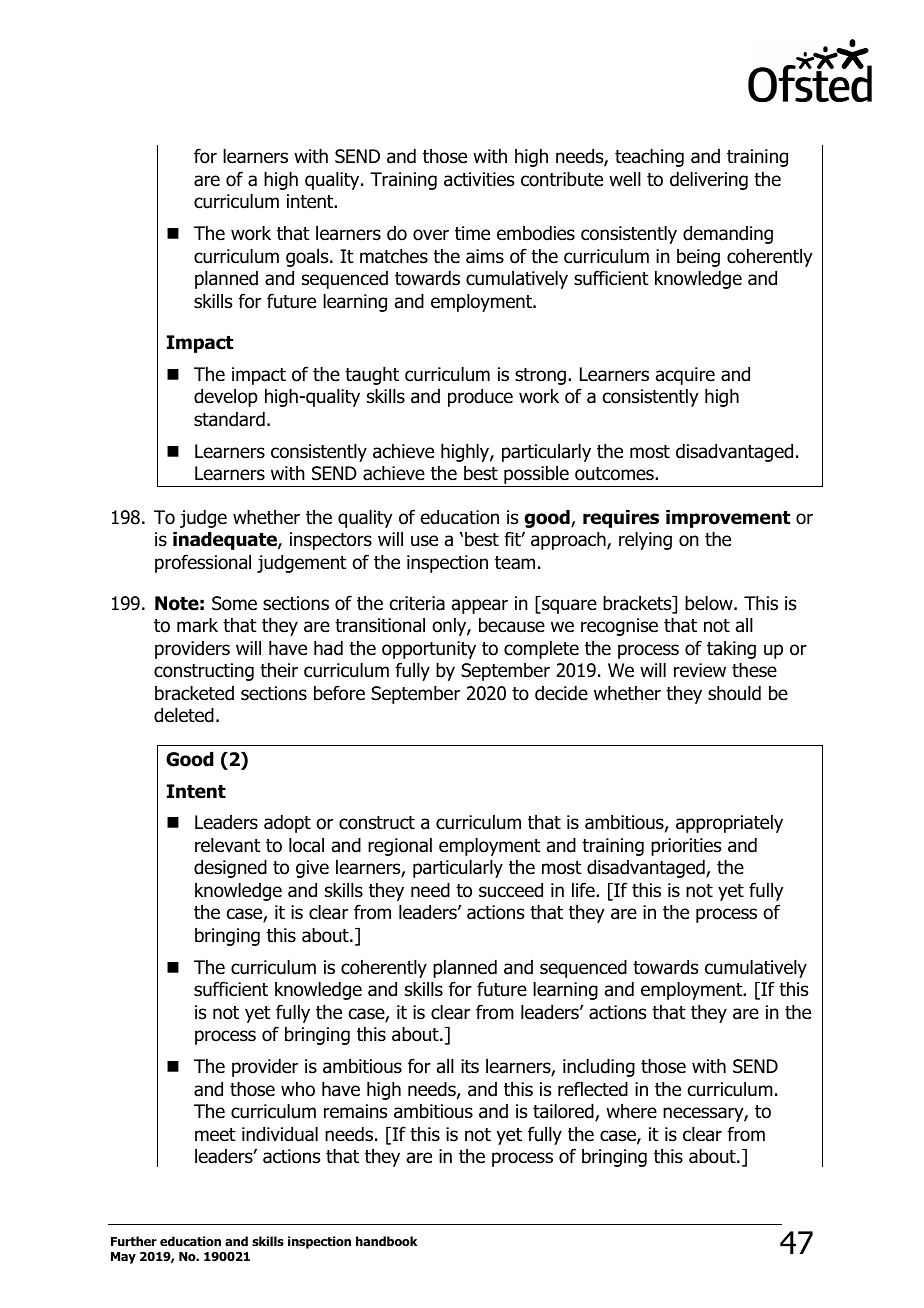 The width and height of the image is (924, 1308). Describe the element at coordinates (479, 179) in the image. I see `activities` at that location.
